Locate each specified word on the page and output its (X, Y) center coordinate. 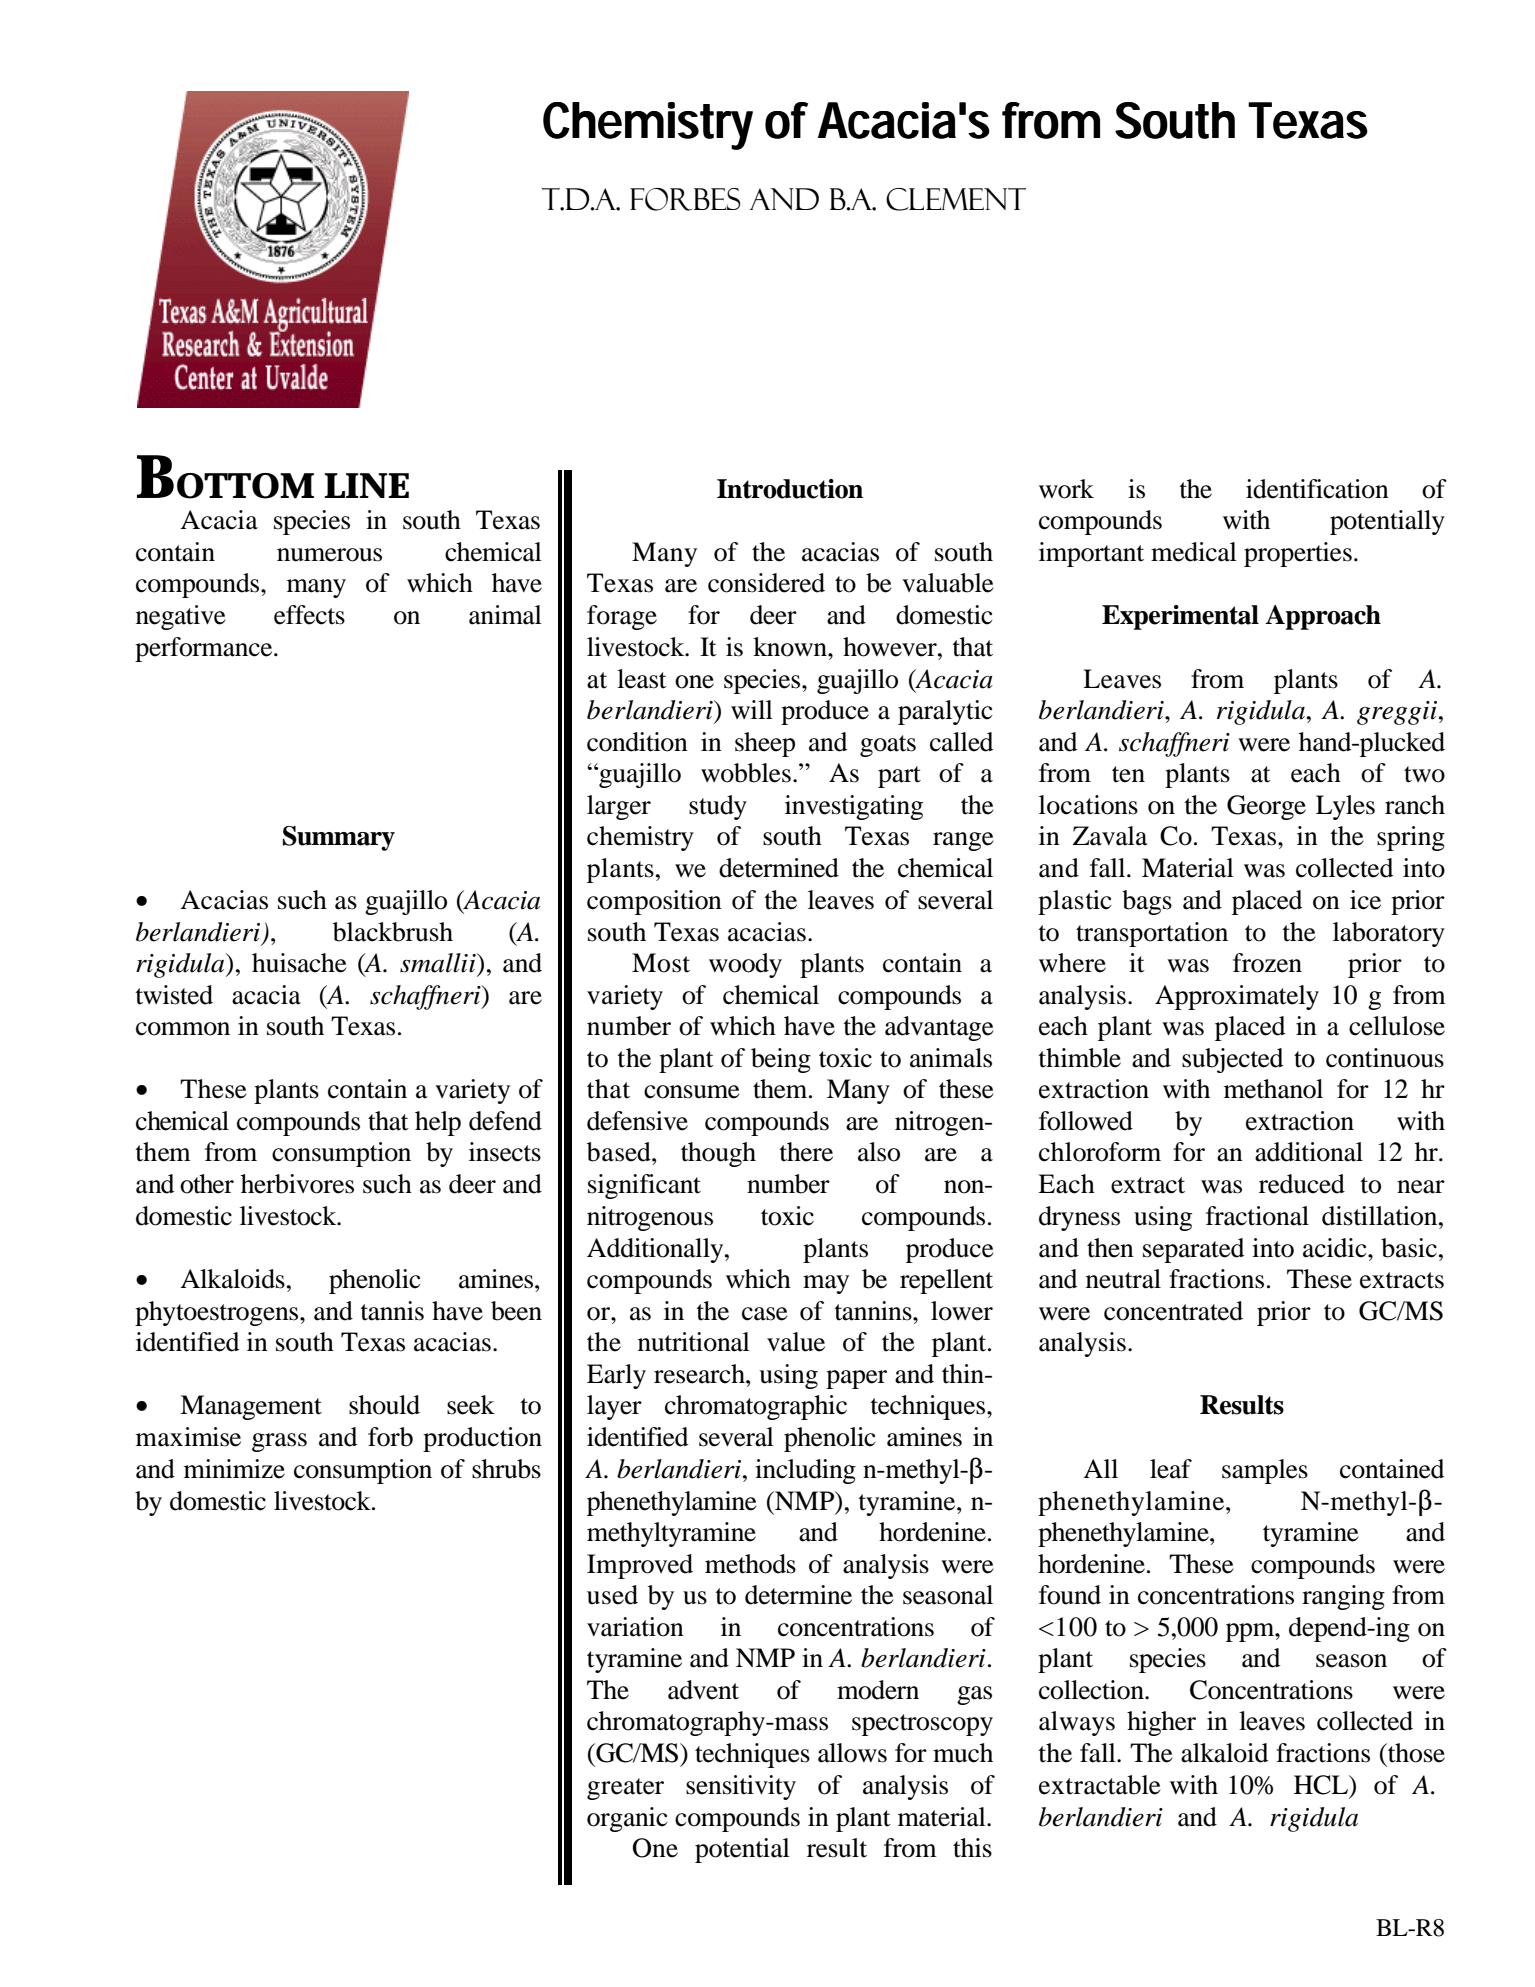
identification (1317, 489)
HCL (1322, 1785)
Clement (956, 199)
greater (625, 1789)
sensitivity (741, 1787)
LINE (367, 485)
